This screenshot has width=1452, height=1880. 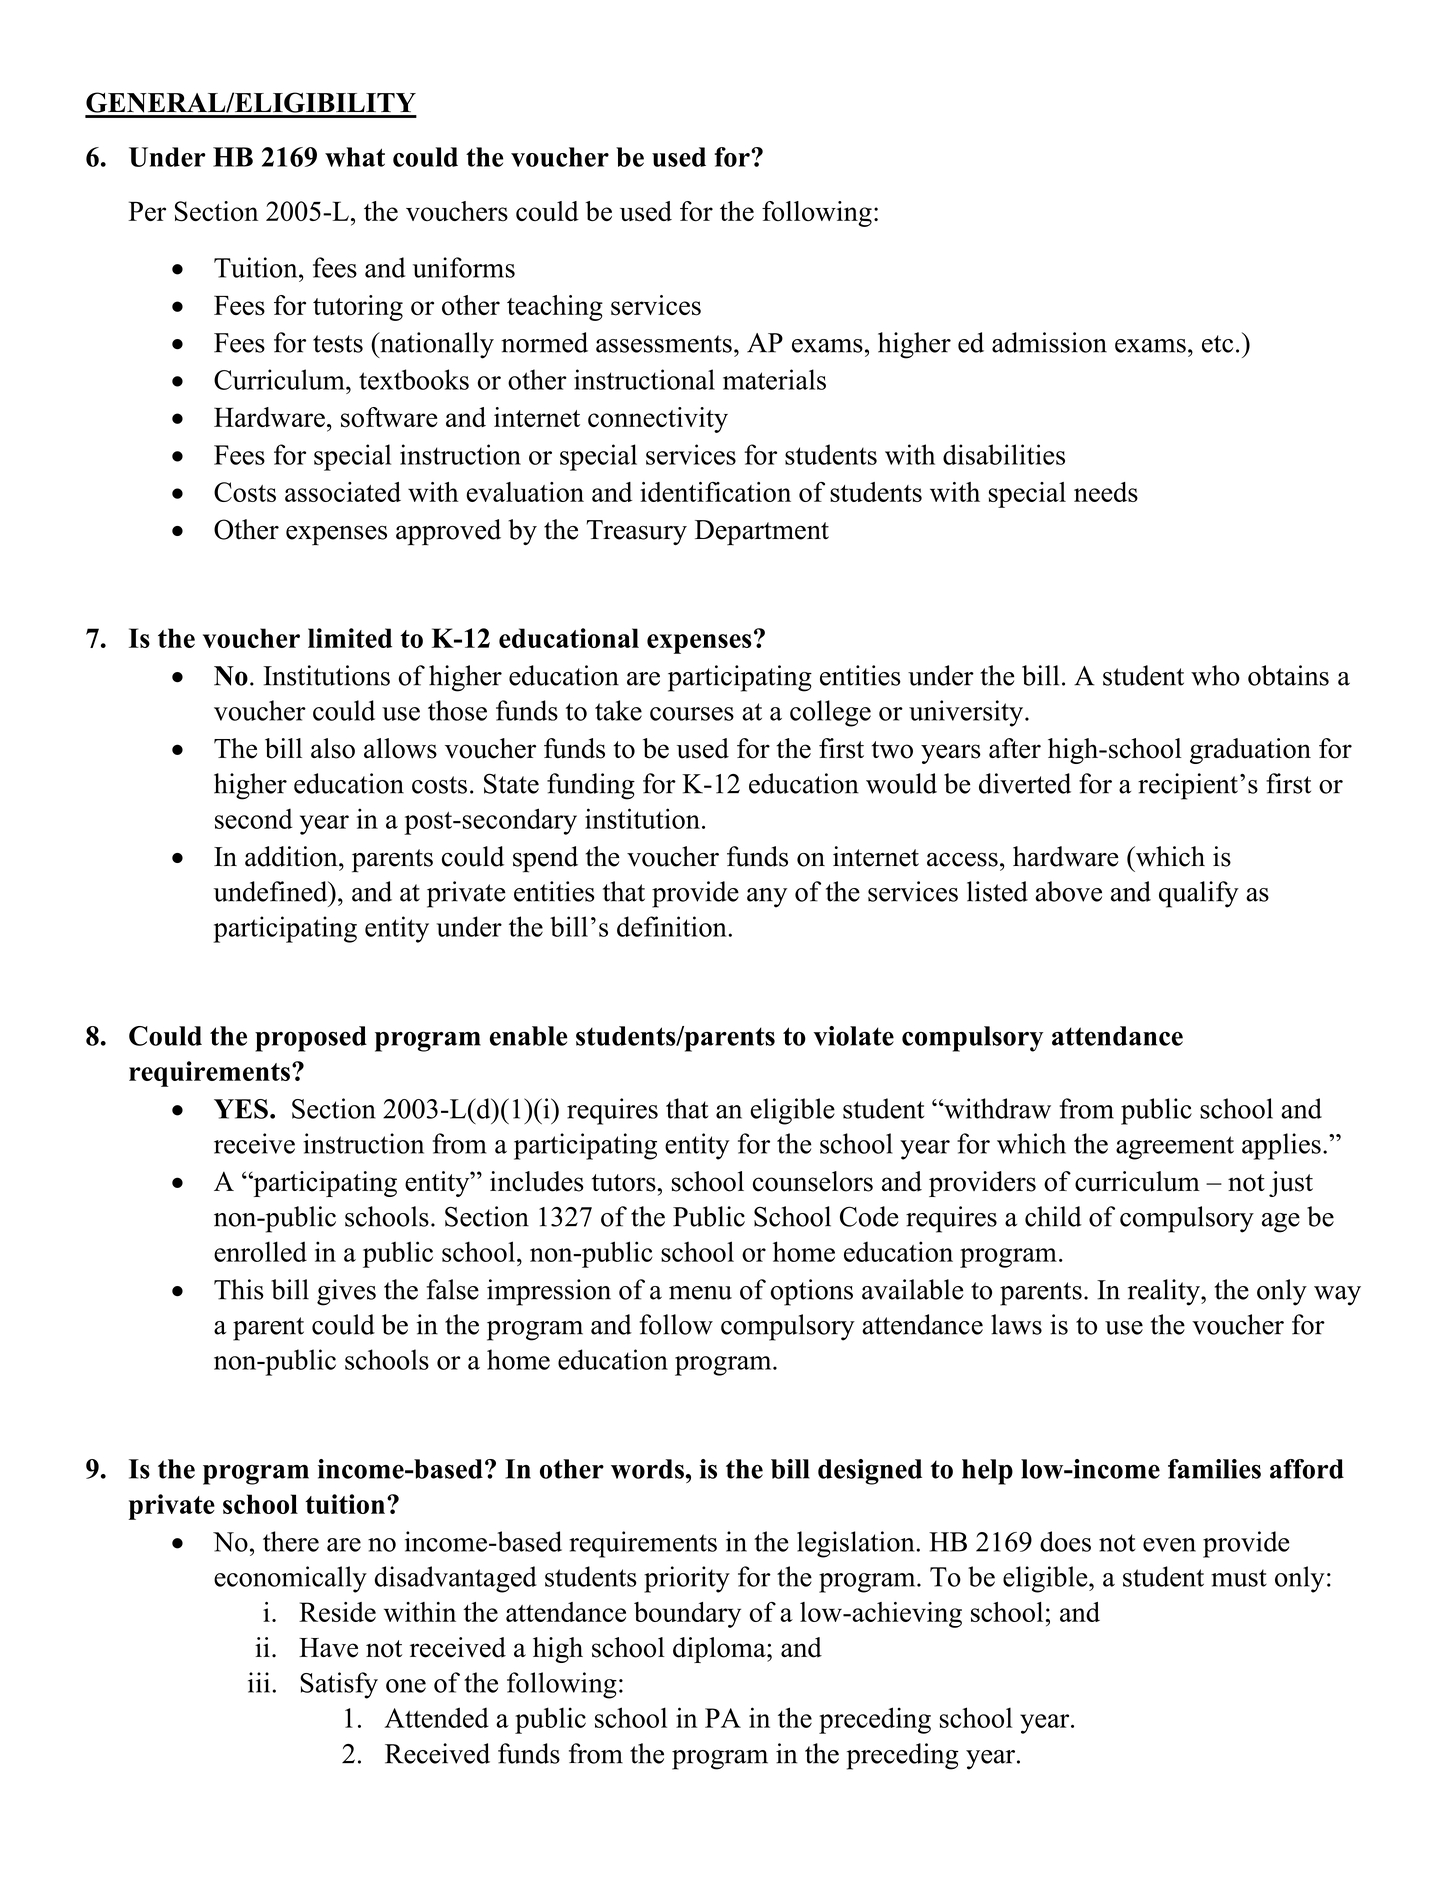 I want to click on etc, so click(x=1217, y=344).
